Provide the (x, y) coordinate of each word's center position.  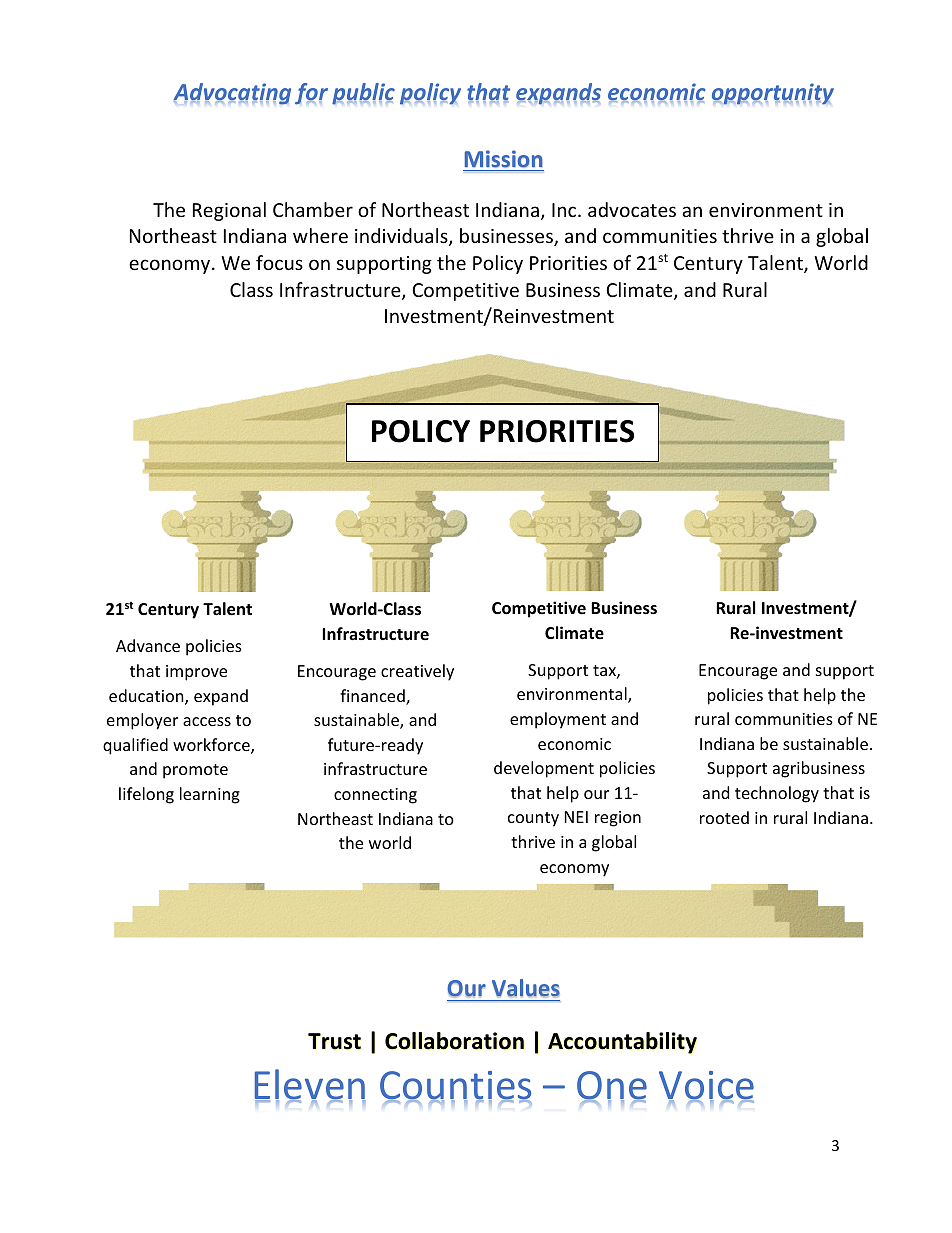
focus (279, 262)
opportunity (773, 94)
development (544, 769)
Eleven (310, 1086)
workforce (212, 746)
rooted (724, 817)
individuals (402, 237)
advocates (632, 209)
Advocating (232, 94)
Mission (504, 159)
